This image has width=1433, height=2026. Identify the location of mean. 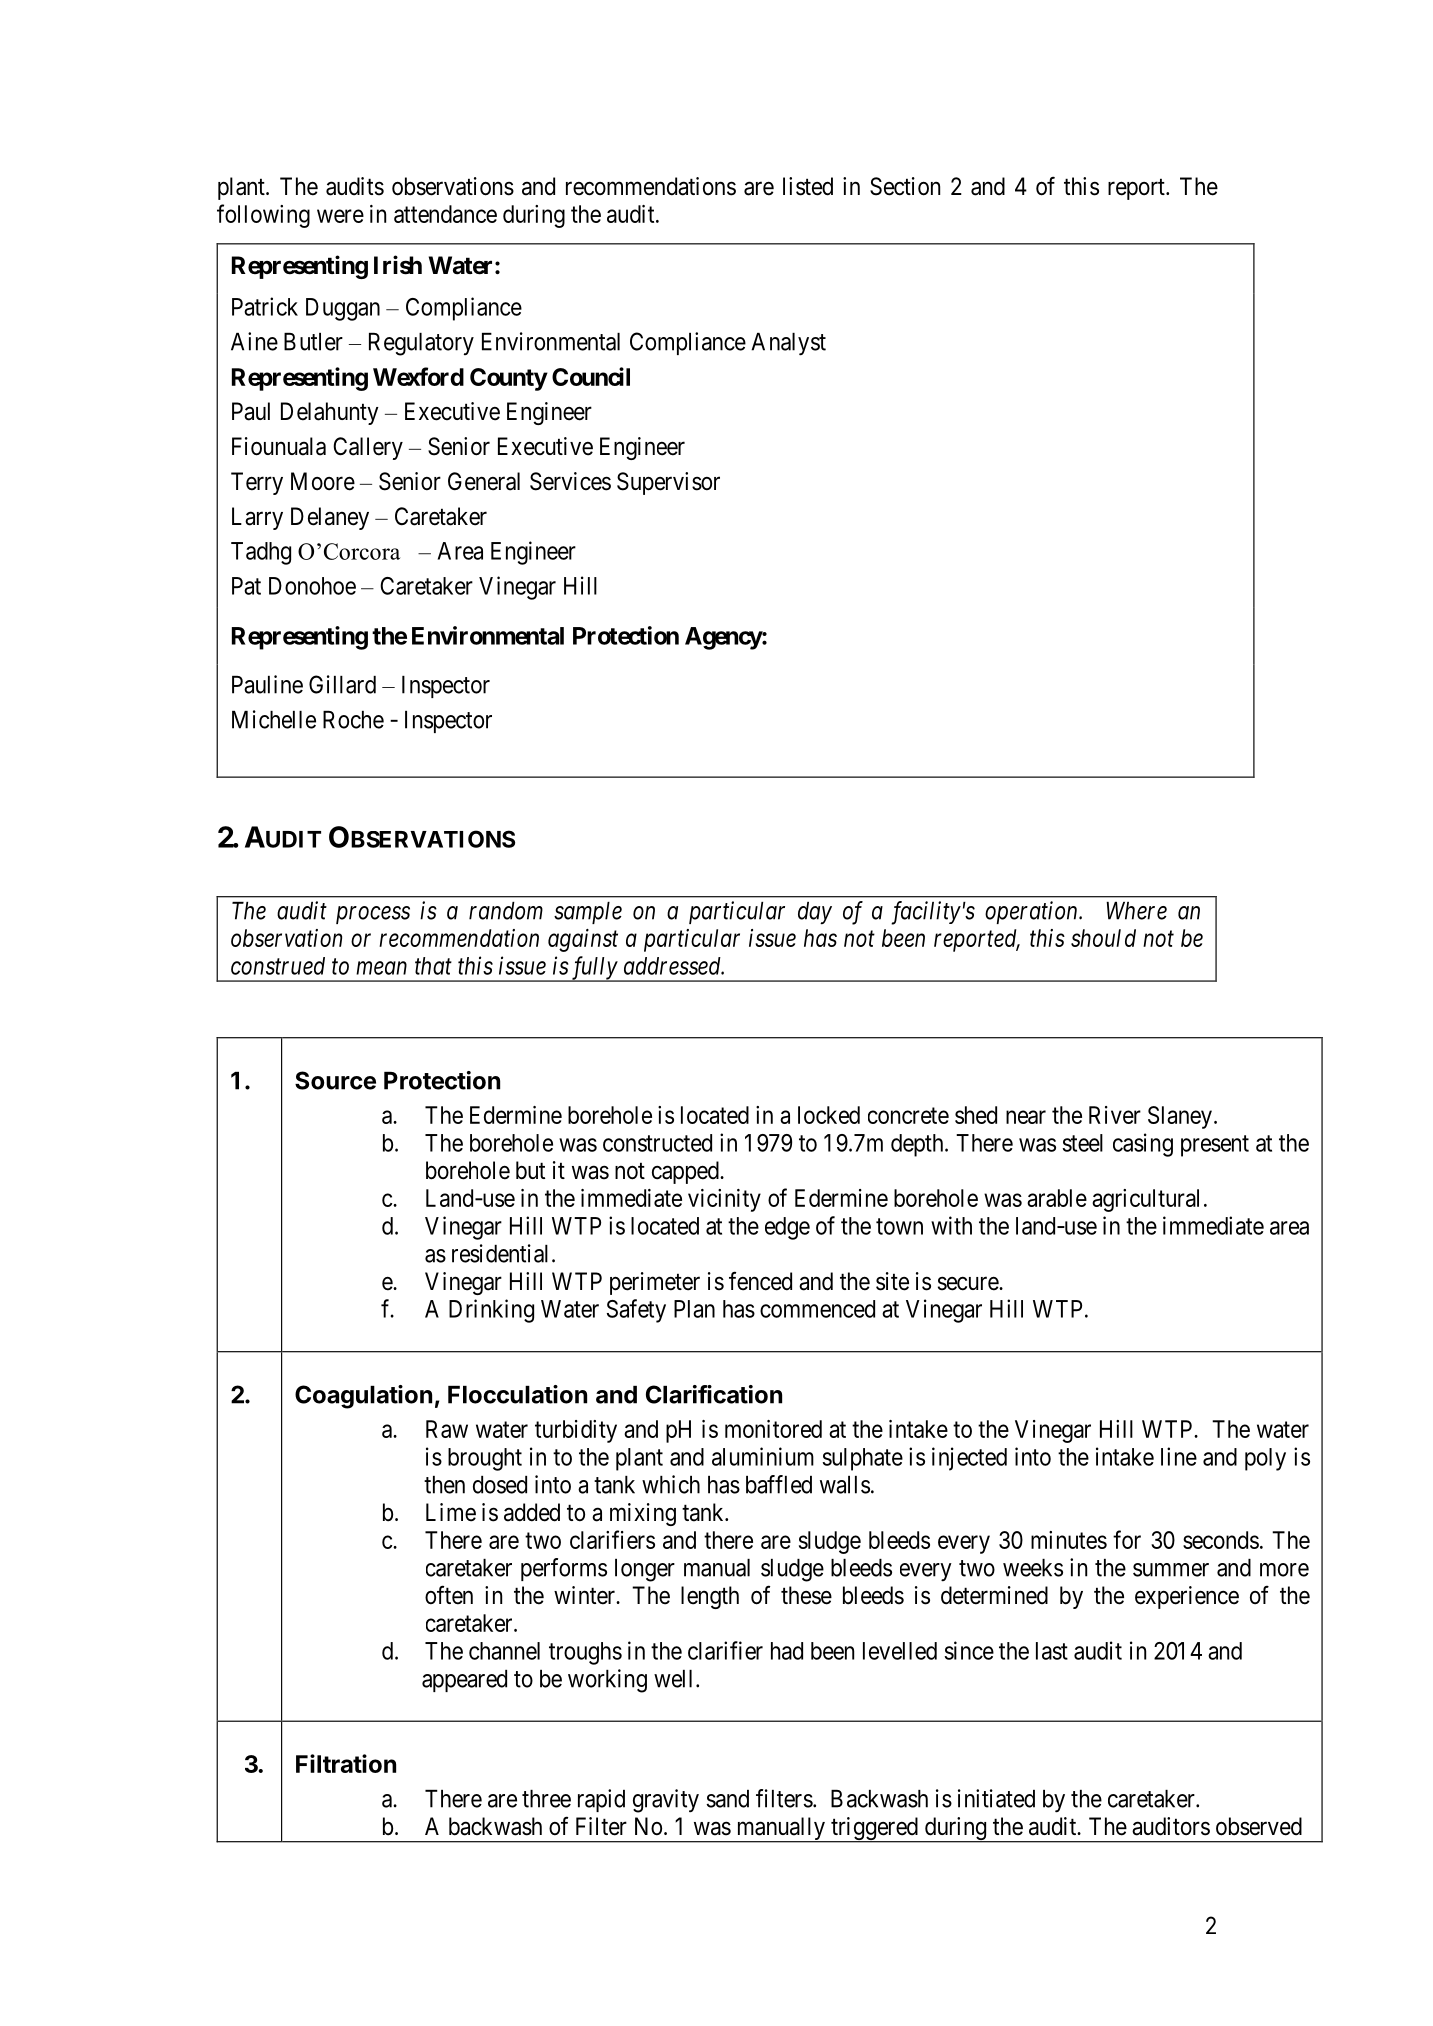
(381, 968).
